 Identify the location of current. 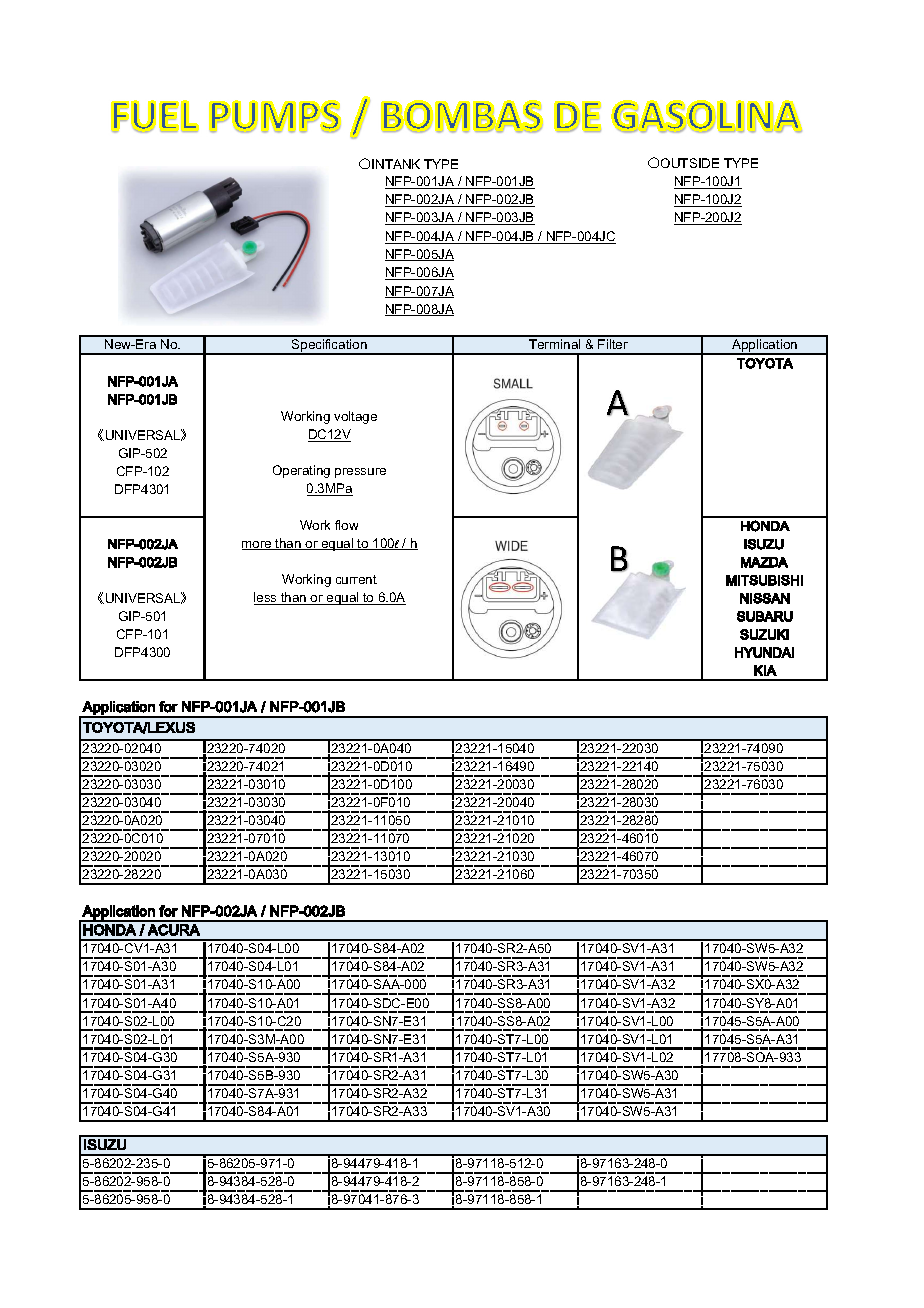
(356, 579).
